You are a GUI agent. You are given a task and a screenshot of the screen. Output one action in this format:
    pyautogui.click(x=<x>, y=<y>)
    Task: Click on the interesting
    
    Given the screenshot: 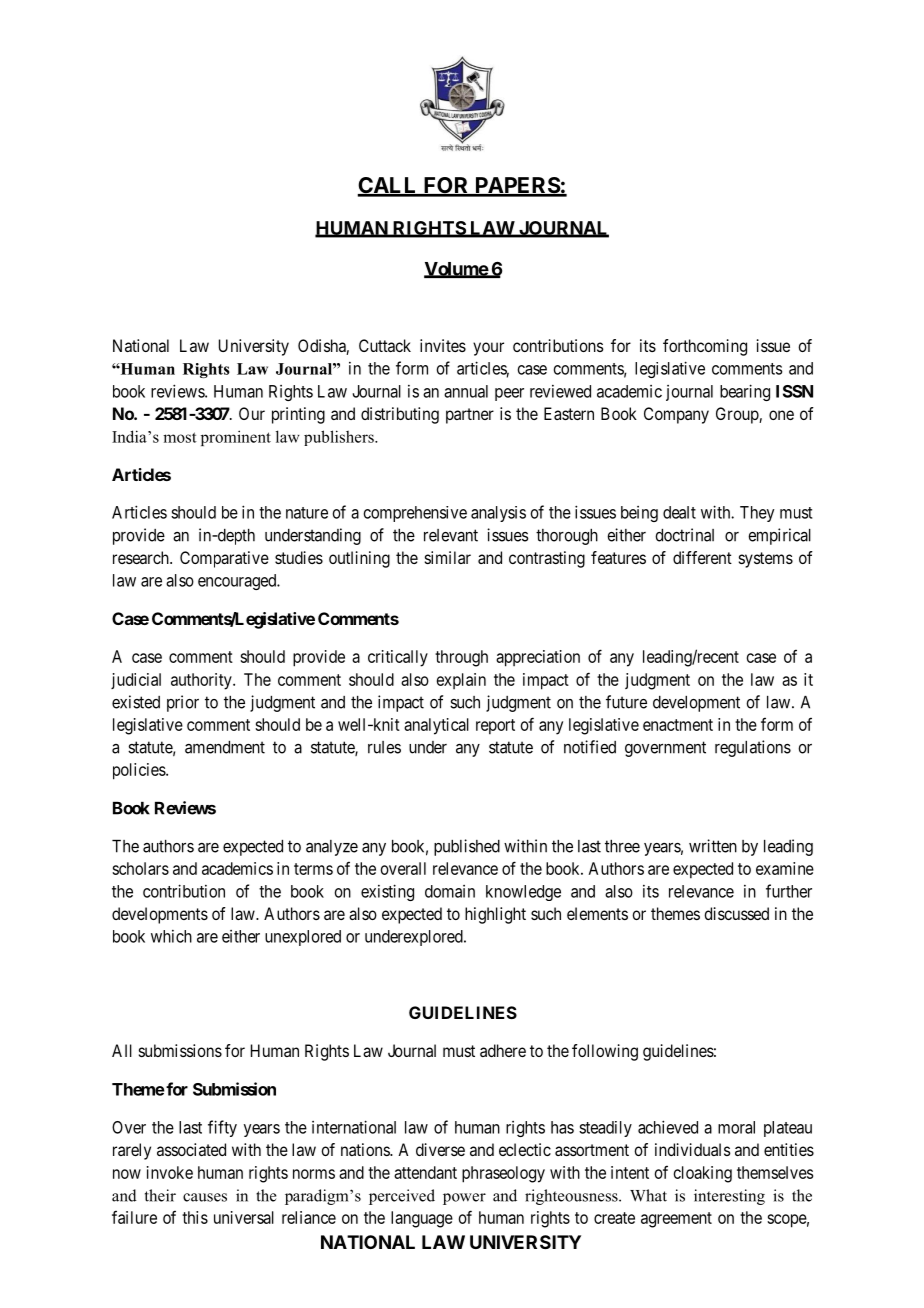 What is the action you would take?
    pyautogui.click(x=729, y=1197)
